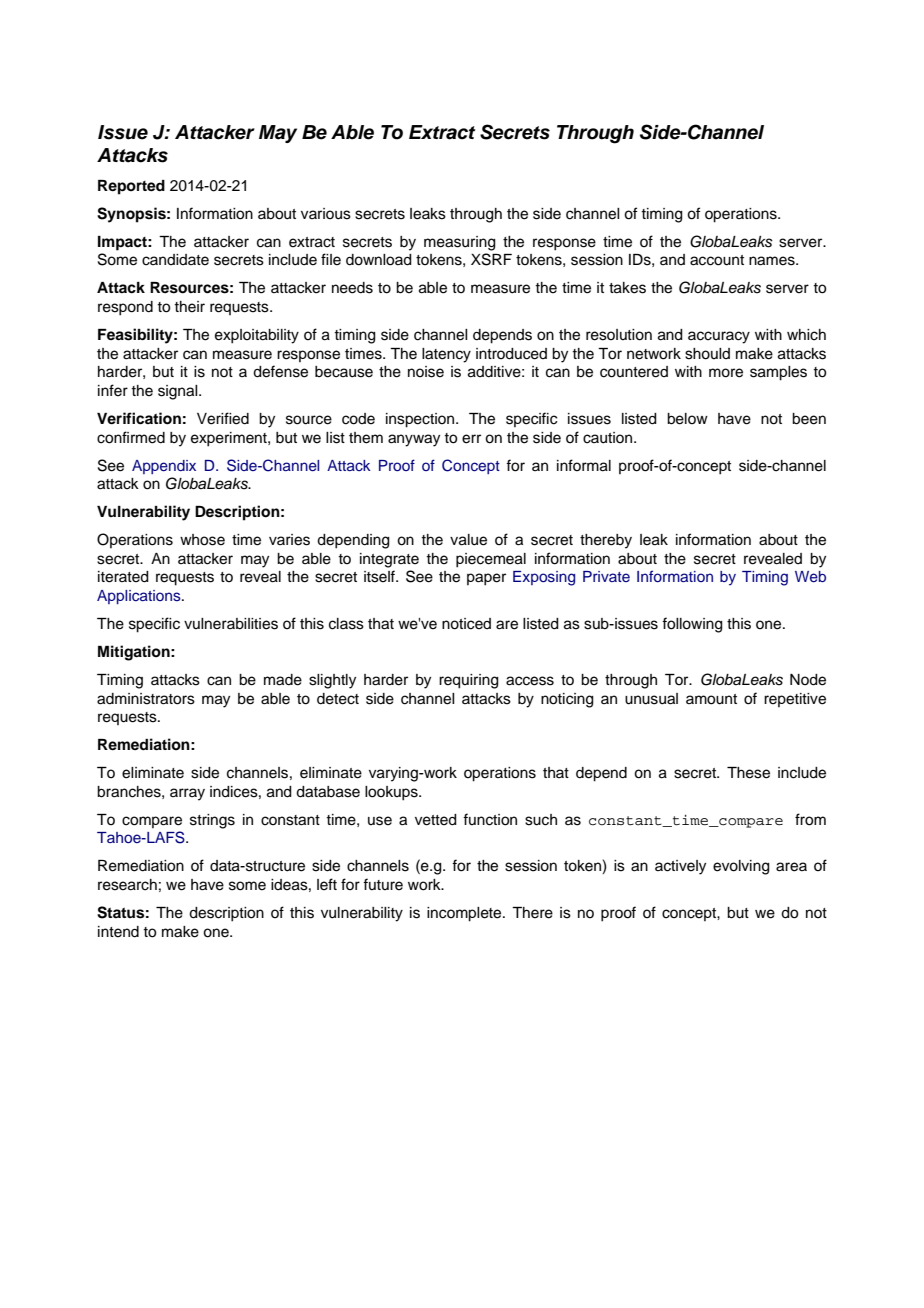  What do you see at coordinates (491, 560) in the document?
I see `piecemeal` at bounding box center [491, 560].
